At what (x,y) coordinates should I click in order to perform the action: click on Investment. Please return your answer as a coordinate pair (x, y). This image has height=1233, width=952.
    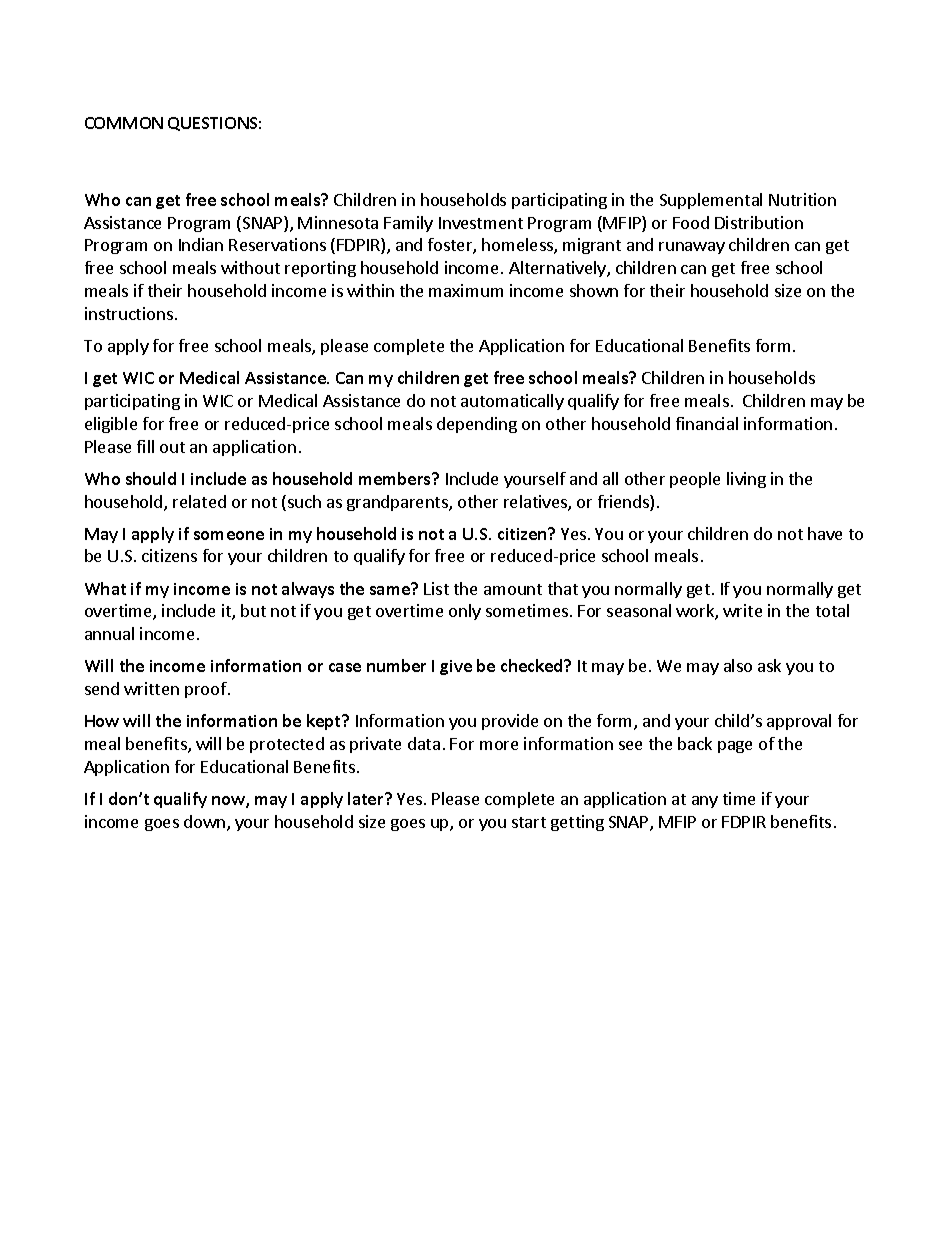
    Looking at the image, I should click on (481, 223).
